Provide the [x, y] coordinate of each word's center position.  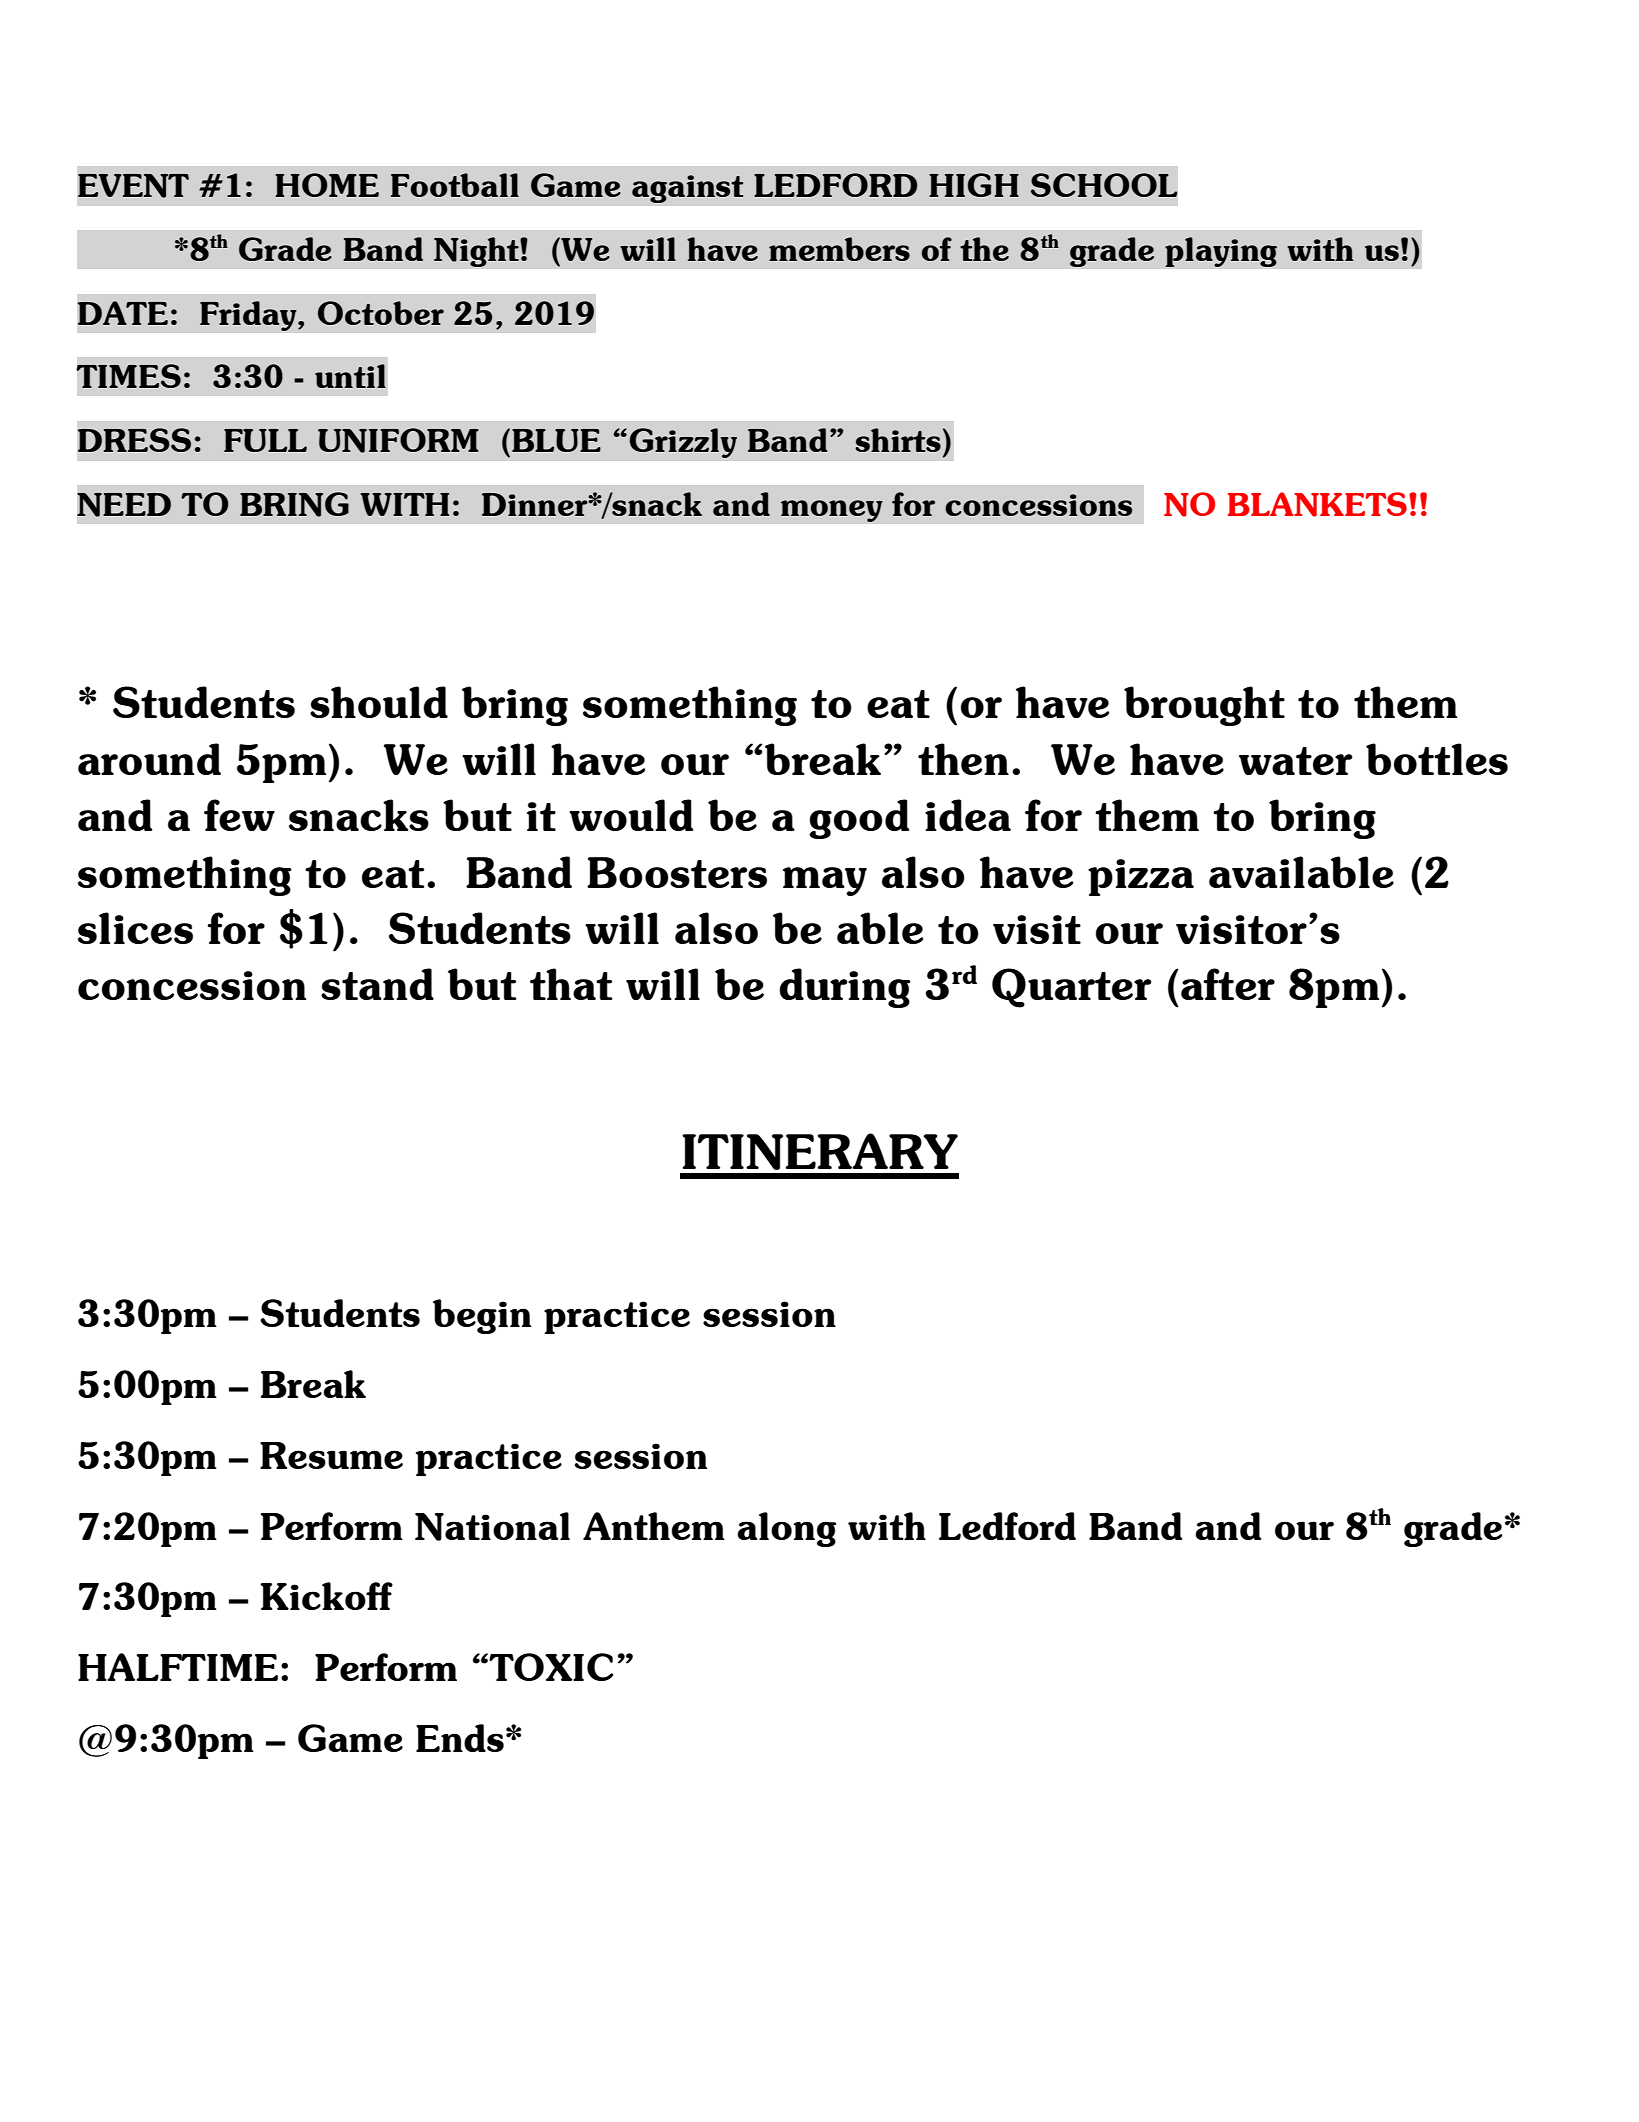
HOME [327, 185]
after [1228, 984]
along [786, 1529]
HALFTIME [178, 1667]
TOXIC [550, 1667]
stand [377, 984]
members [839, 249]
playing [1221, 252]
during [844, 988]
